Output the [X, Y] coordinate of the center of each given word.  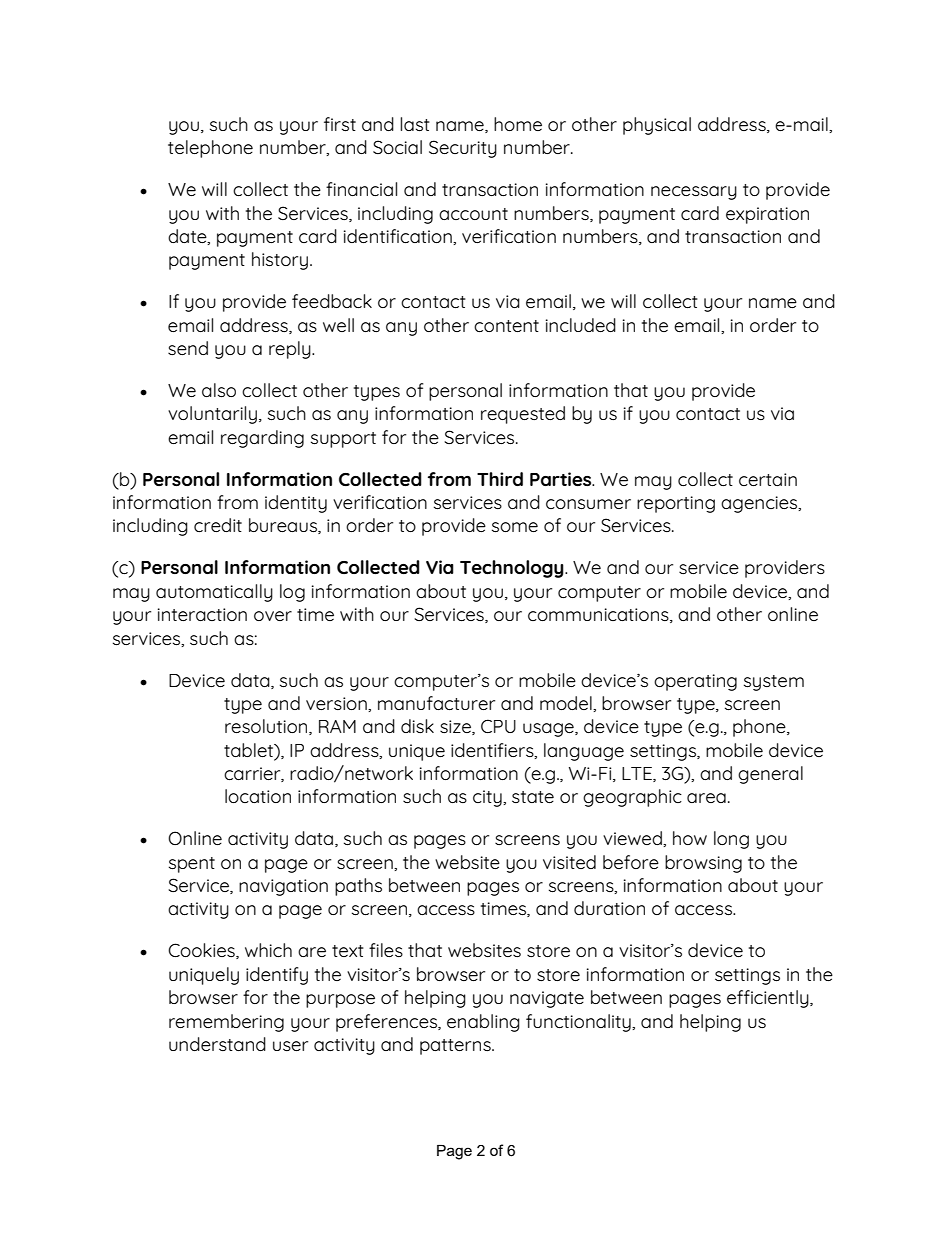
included [581, 325]
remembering [226, 1023]
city [488, 798]
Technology [513, 569]
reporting [676, 504]
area [706, 798]
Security [463, 149]
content [506, 326]
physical [657, 126]
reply [291, 350]
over [273, 616]
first [340, 124]
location [258, 796]
